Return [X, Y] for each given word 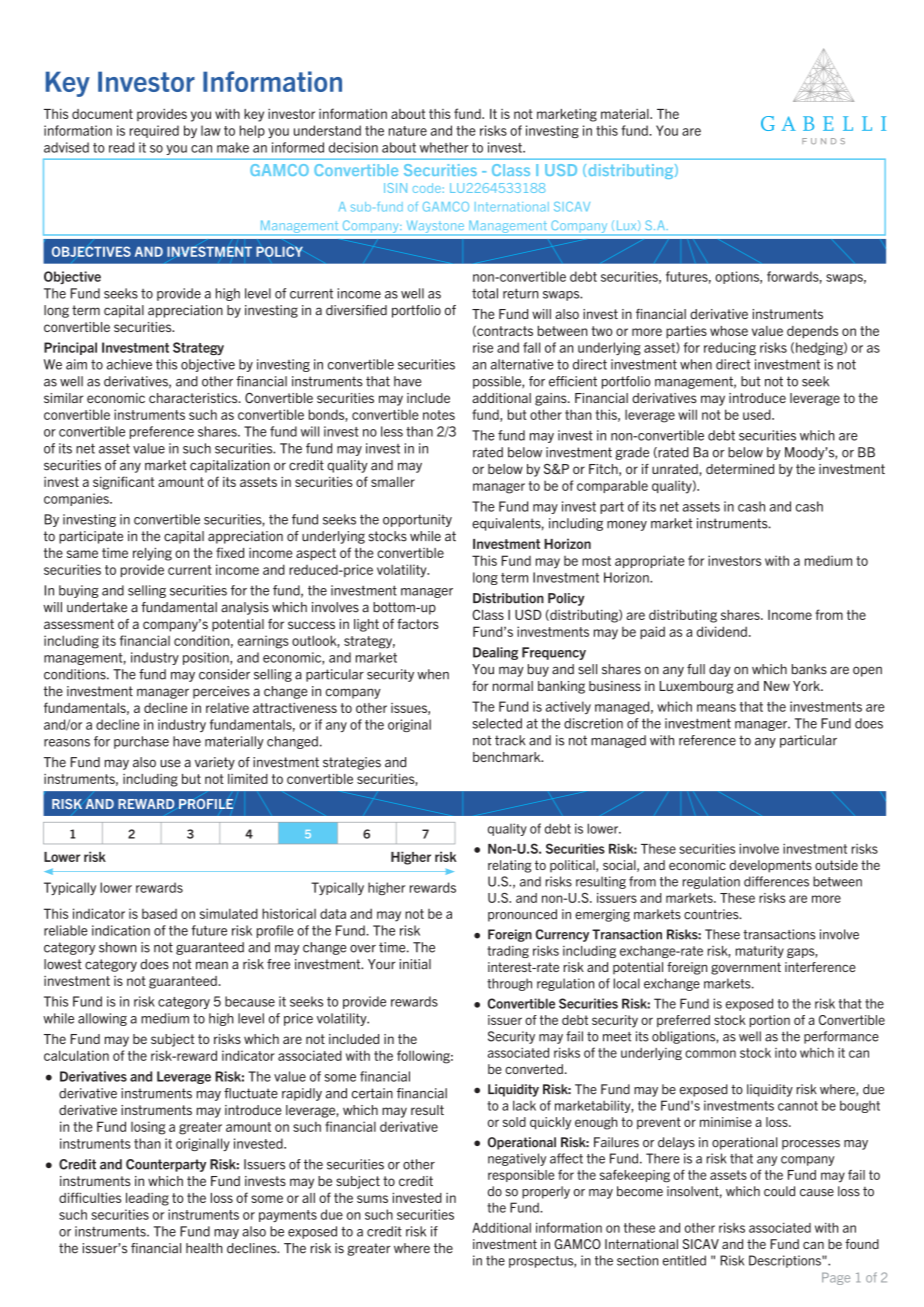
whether [444, 147]
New [777, 686]
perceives [221, 692]
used [758, 414]
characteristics [194, 398]
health [204, 1248]
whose [729, 331]
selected [497, 723]
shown [117, 947]
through [509, 984]
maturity [760, 952]
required [154, 131]
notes [439, 415]
